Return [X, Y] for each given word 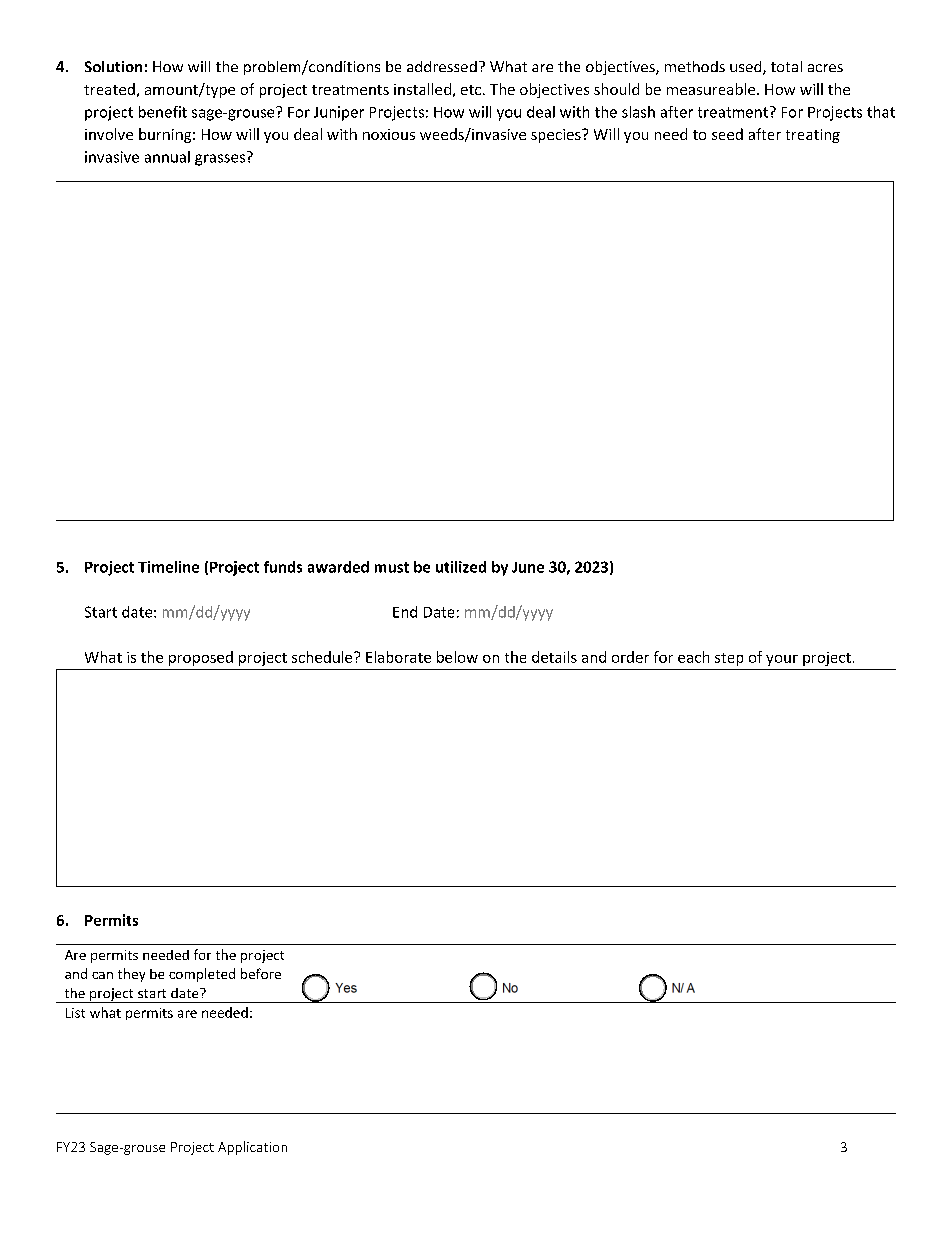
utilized [461, 567]
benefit [163, 112]
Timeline [168, 567]
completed [202, 975]
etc [471, 90]
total [786, 66]
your [782, 660]
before [261, 973]
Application [252, 1148]
